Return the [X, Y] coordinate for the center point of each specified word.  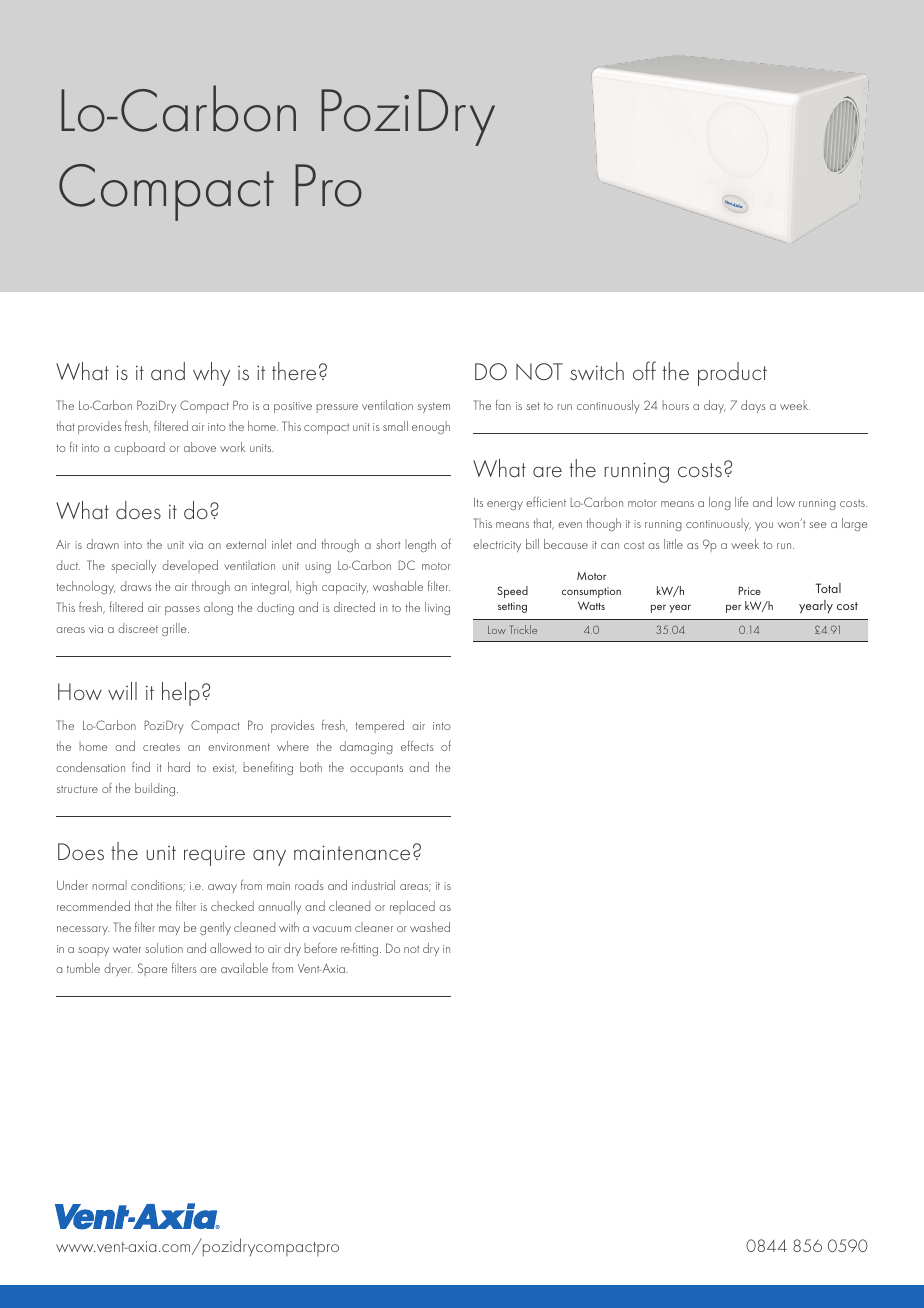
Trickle [523, 629]
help [181, 694]
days [753, 406]
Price [750, 590]
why [211, 374]
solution [164, 948]
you [764, 526]
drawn [103, 544]
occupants [376, 769]
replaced [412, 907]
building [156, 789]
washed [430, 927]
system [434, 407]
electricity [497, 545]
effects [417, 745]
